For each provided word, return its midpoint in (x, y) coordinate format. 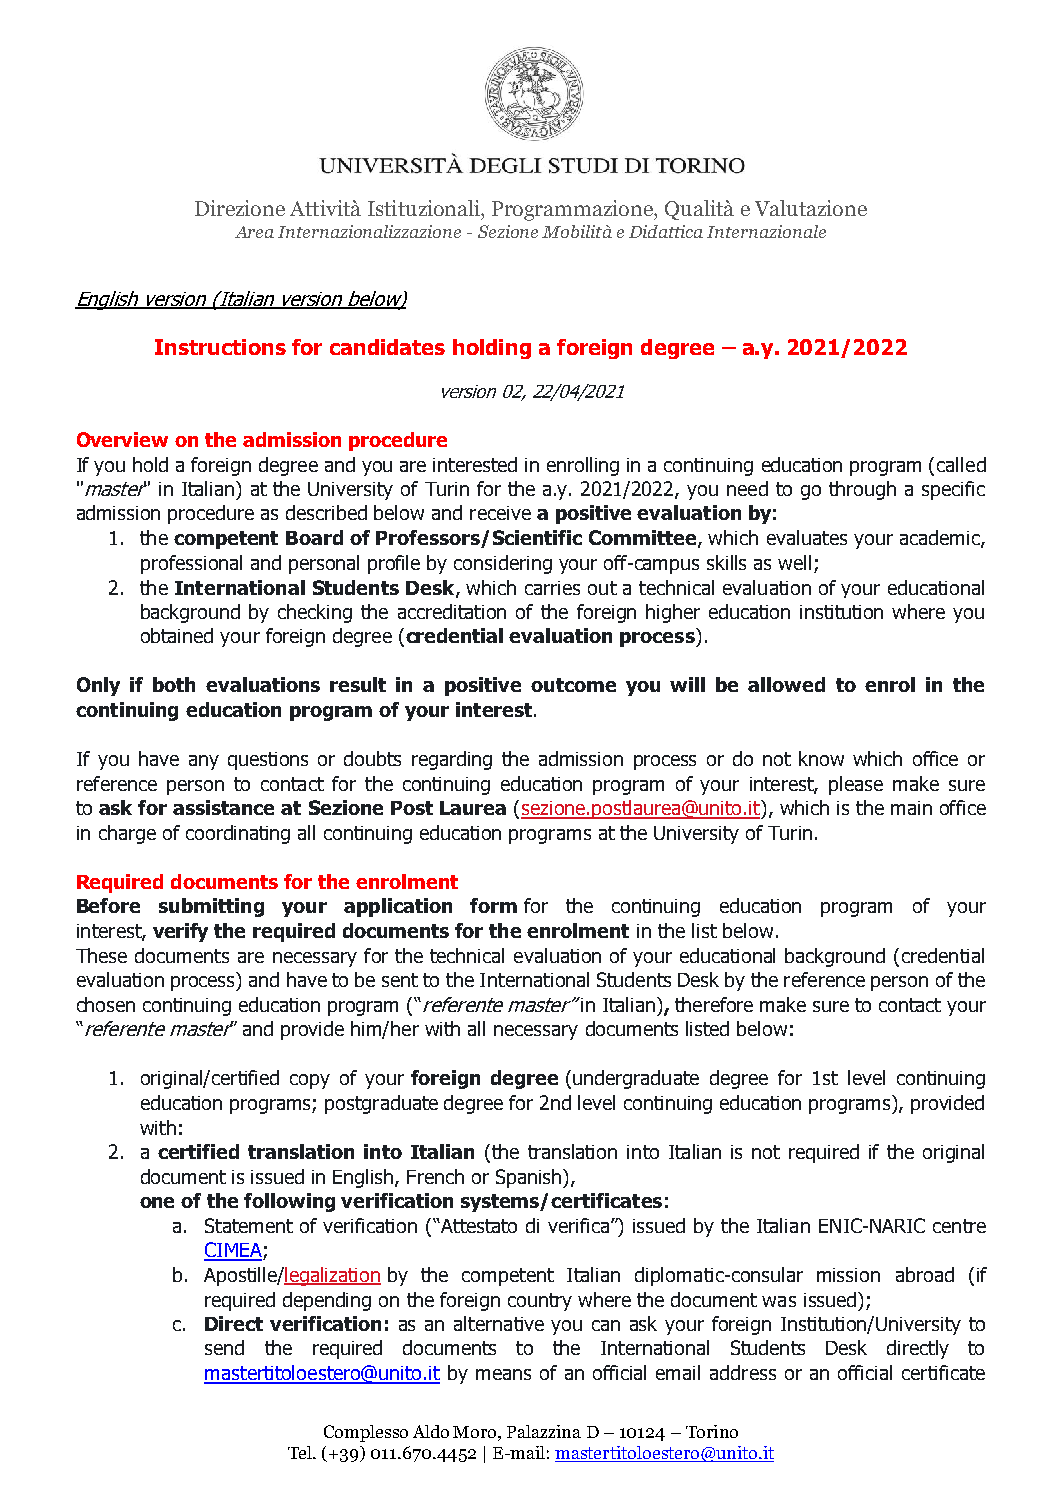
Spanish (530, 1178)
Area (254, 232)
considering (503, 564)
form (493, 905)
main (911, 808)
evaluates (807, 537)
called (961, 464)
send (224, 1347)
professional (191, 564)
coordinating (238, 834)
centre (959, 1226)
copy (310, 1081)
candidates (387, 347)
